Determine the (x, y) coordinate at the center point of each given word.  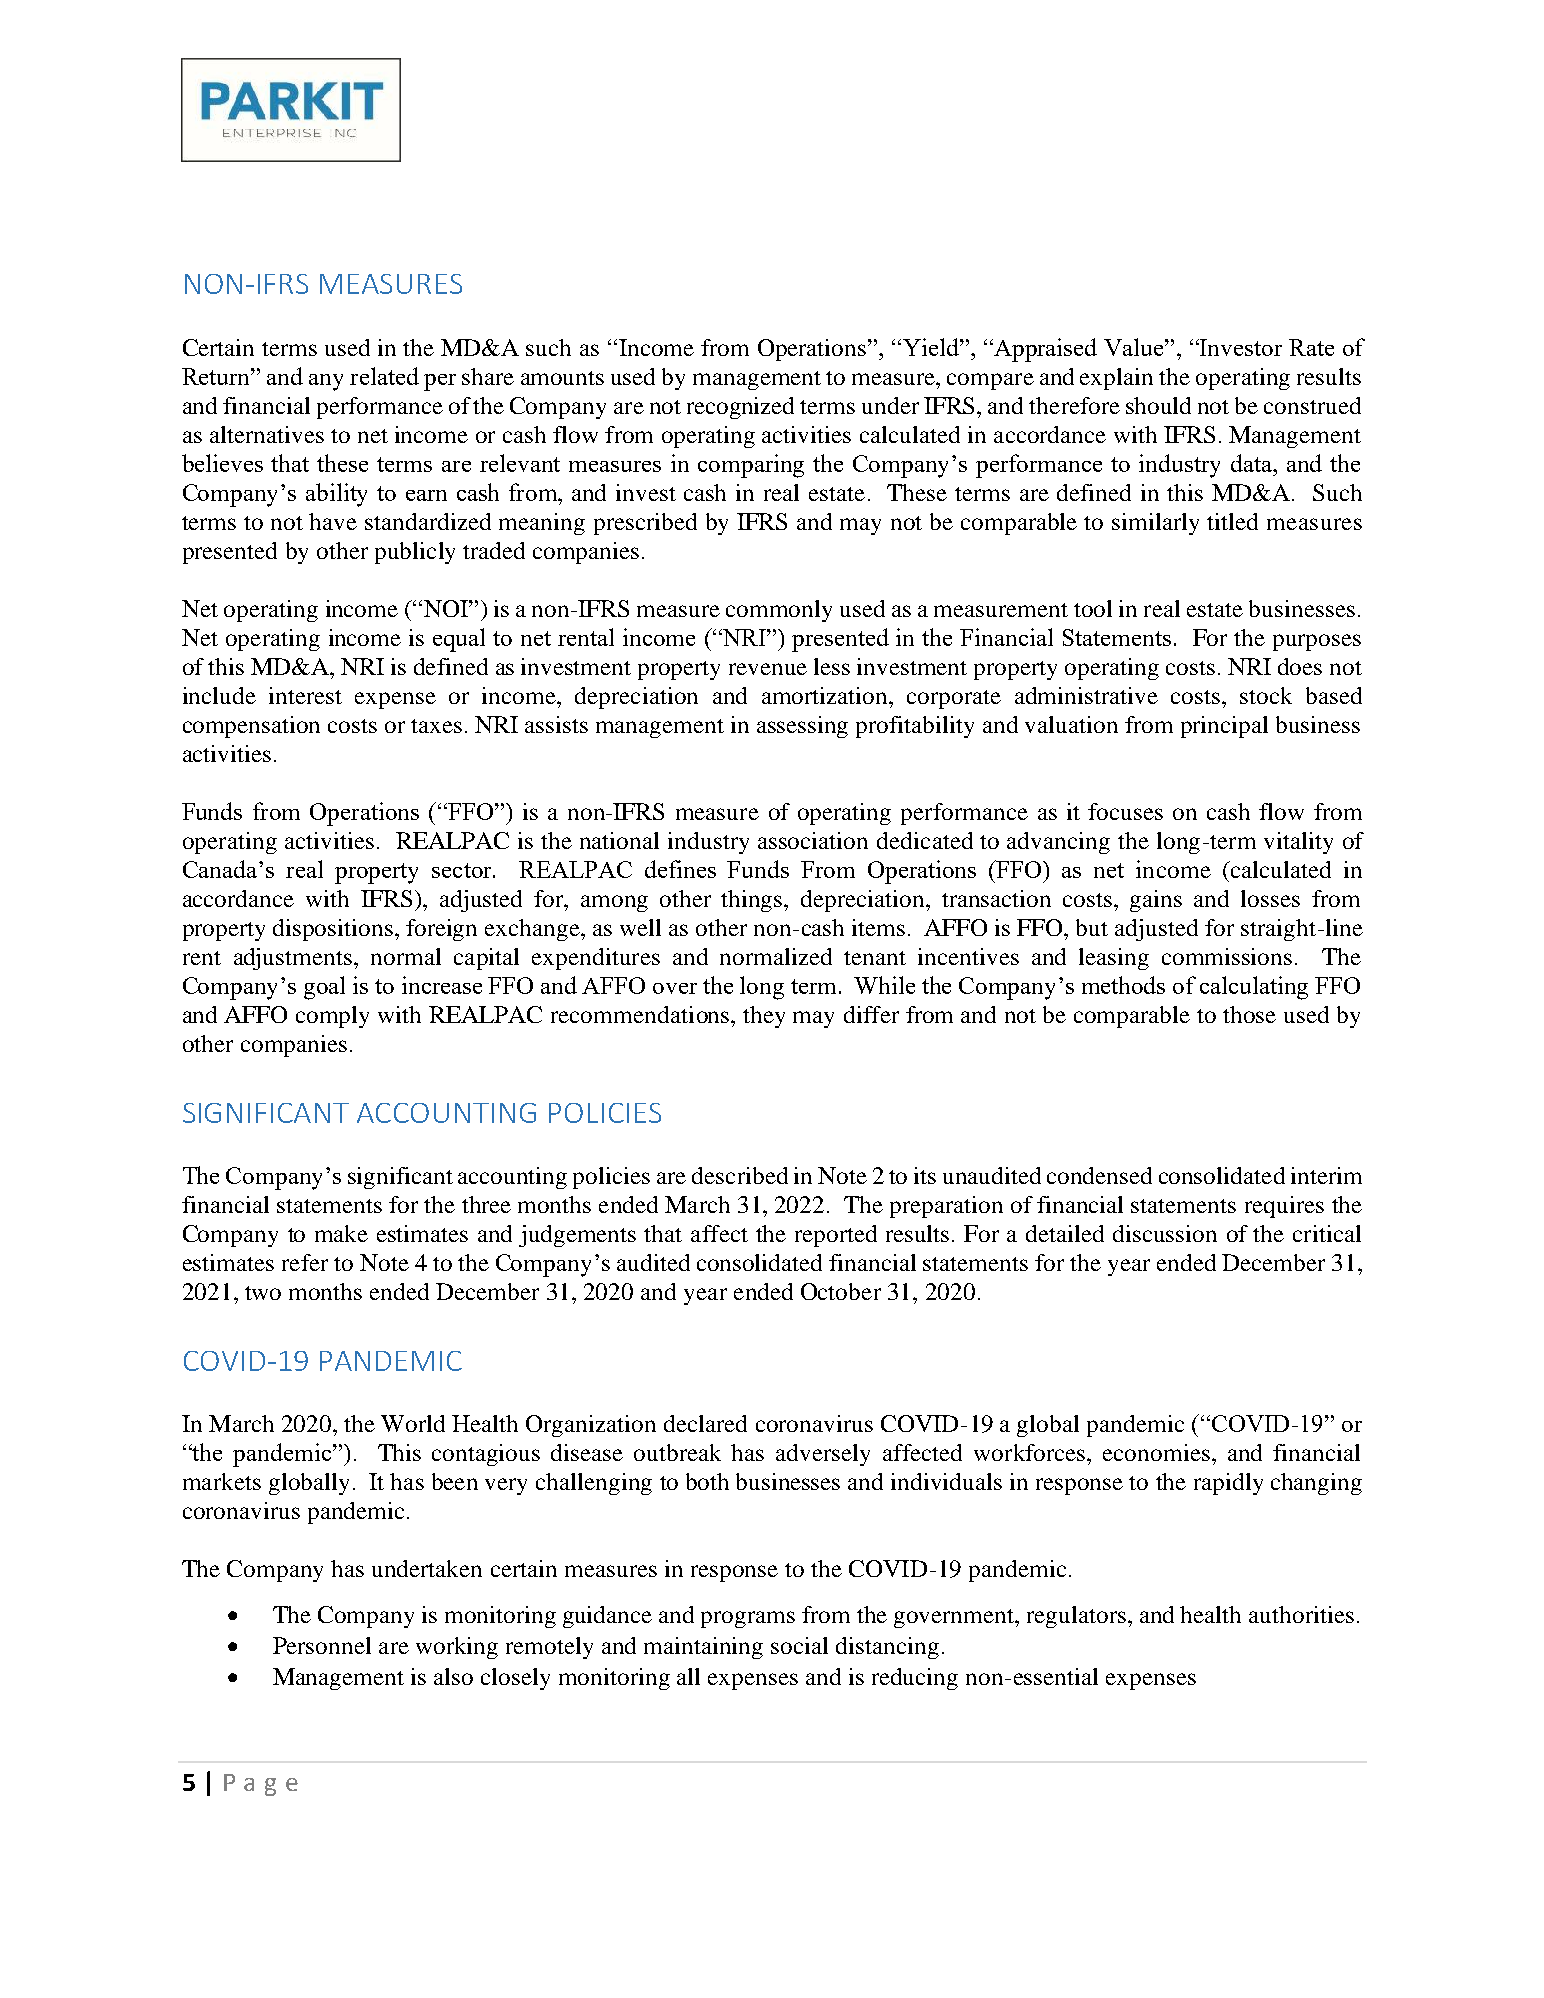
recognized (740, 408)
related (384, 376)
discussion (1165, 1233)
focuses (1125, 811)
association (813, 840)
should (1158, 405)
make (341, 1233)
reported (836, 1236)
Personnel (322, 1645)
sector (463, 870)
